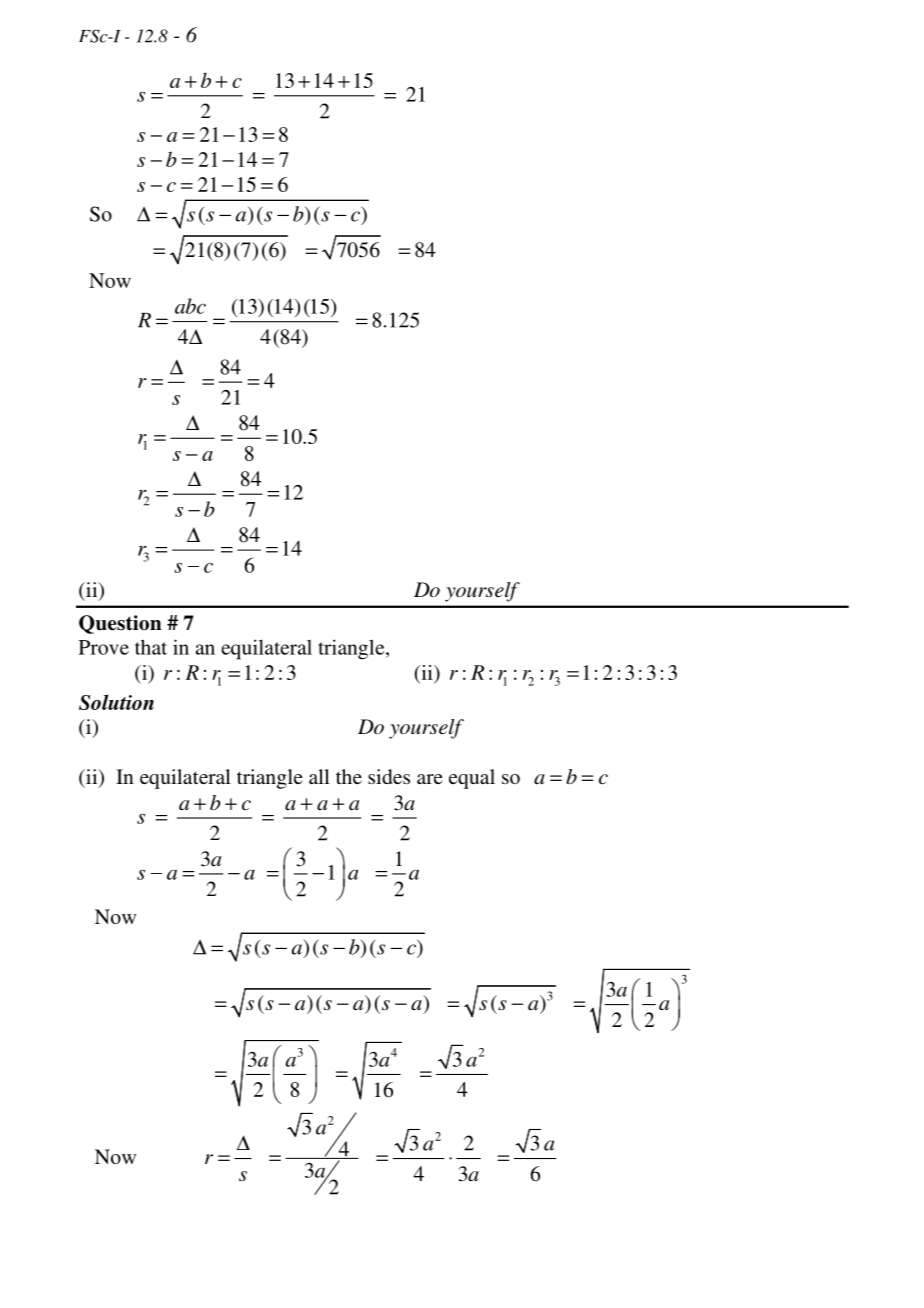 This screenshot has width=924, height=1308. I want to click on sides, so click(389, 776).
